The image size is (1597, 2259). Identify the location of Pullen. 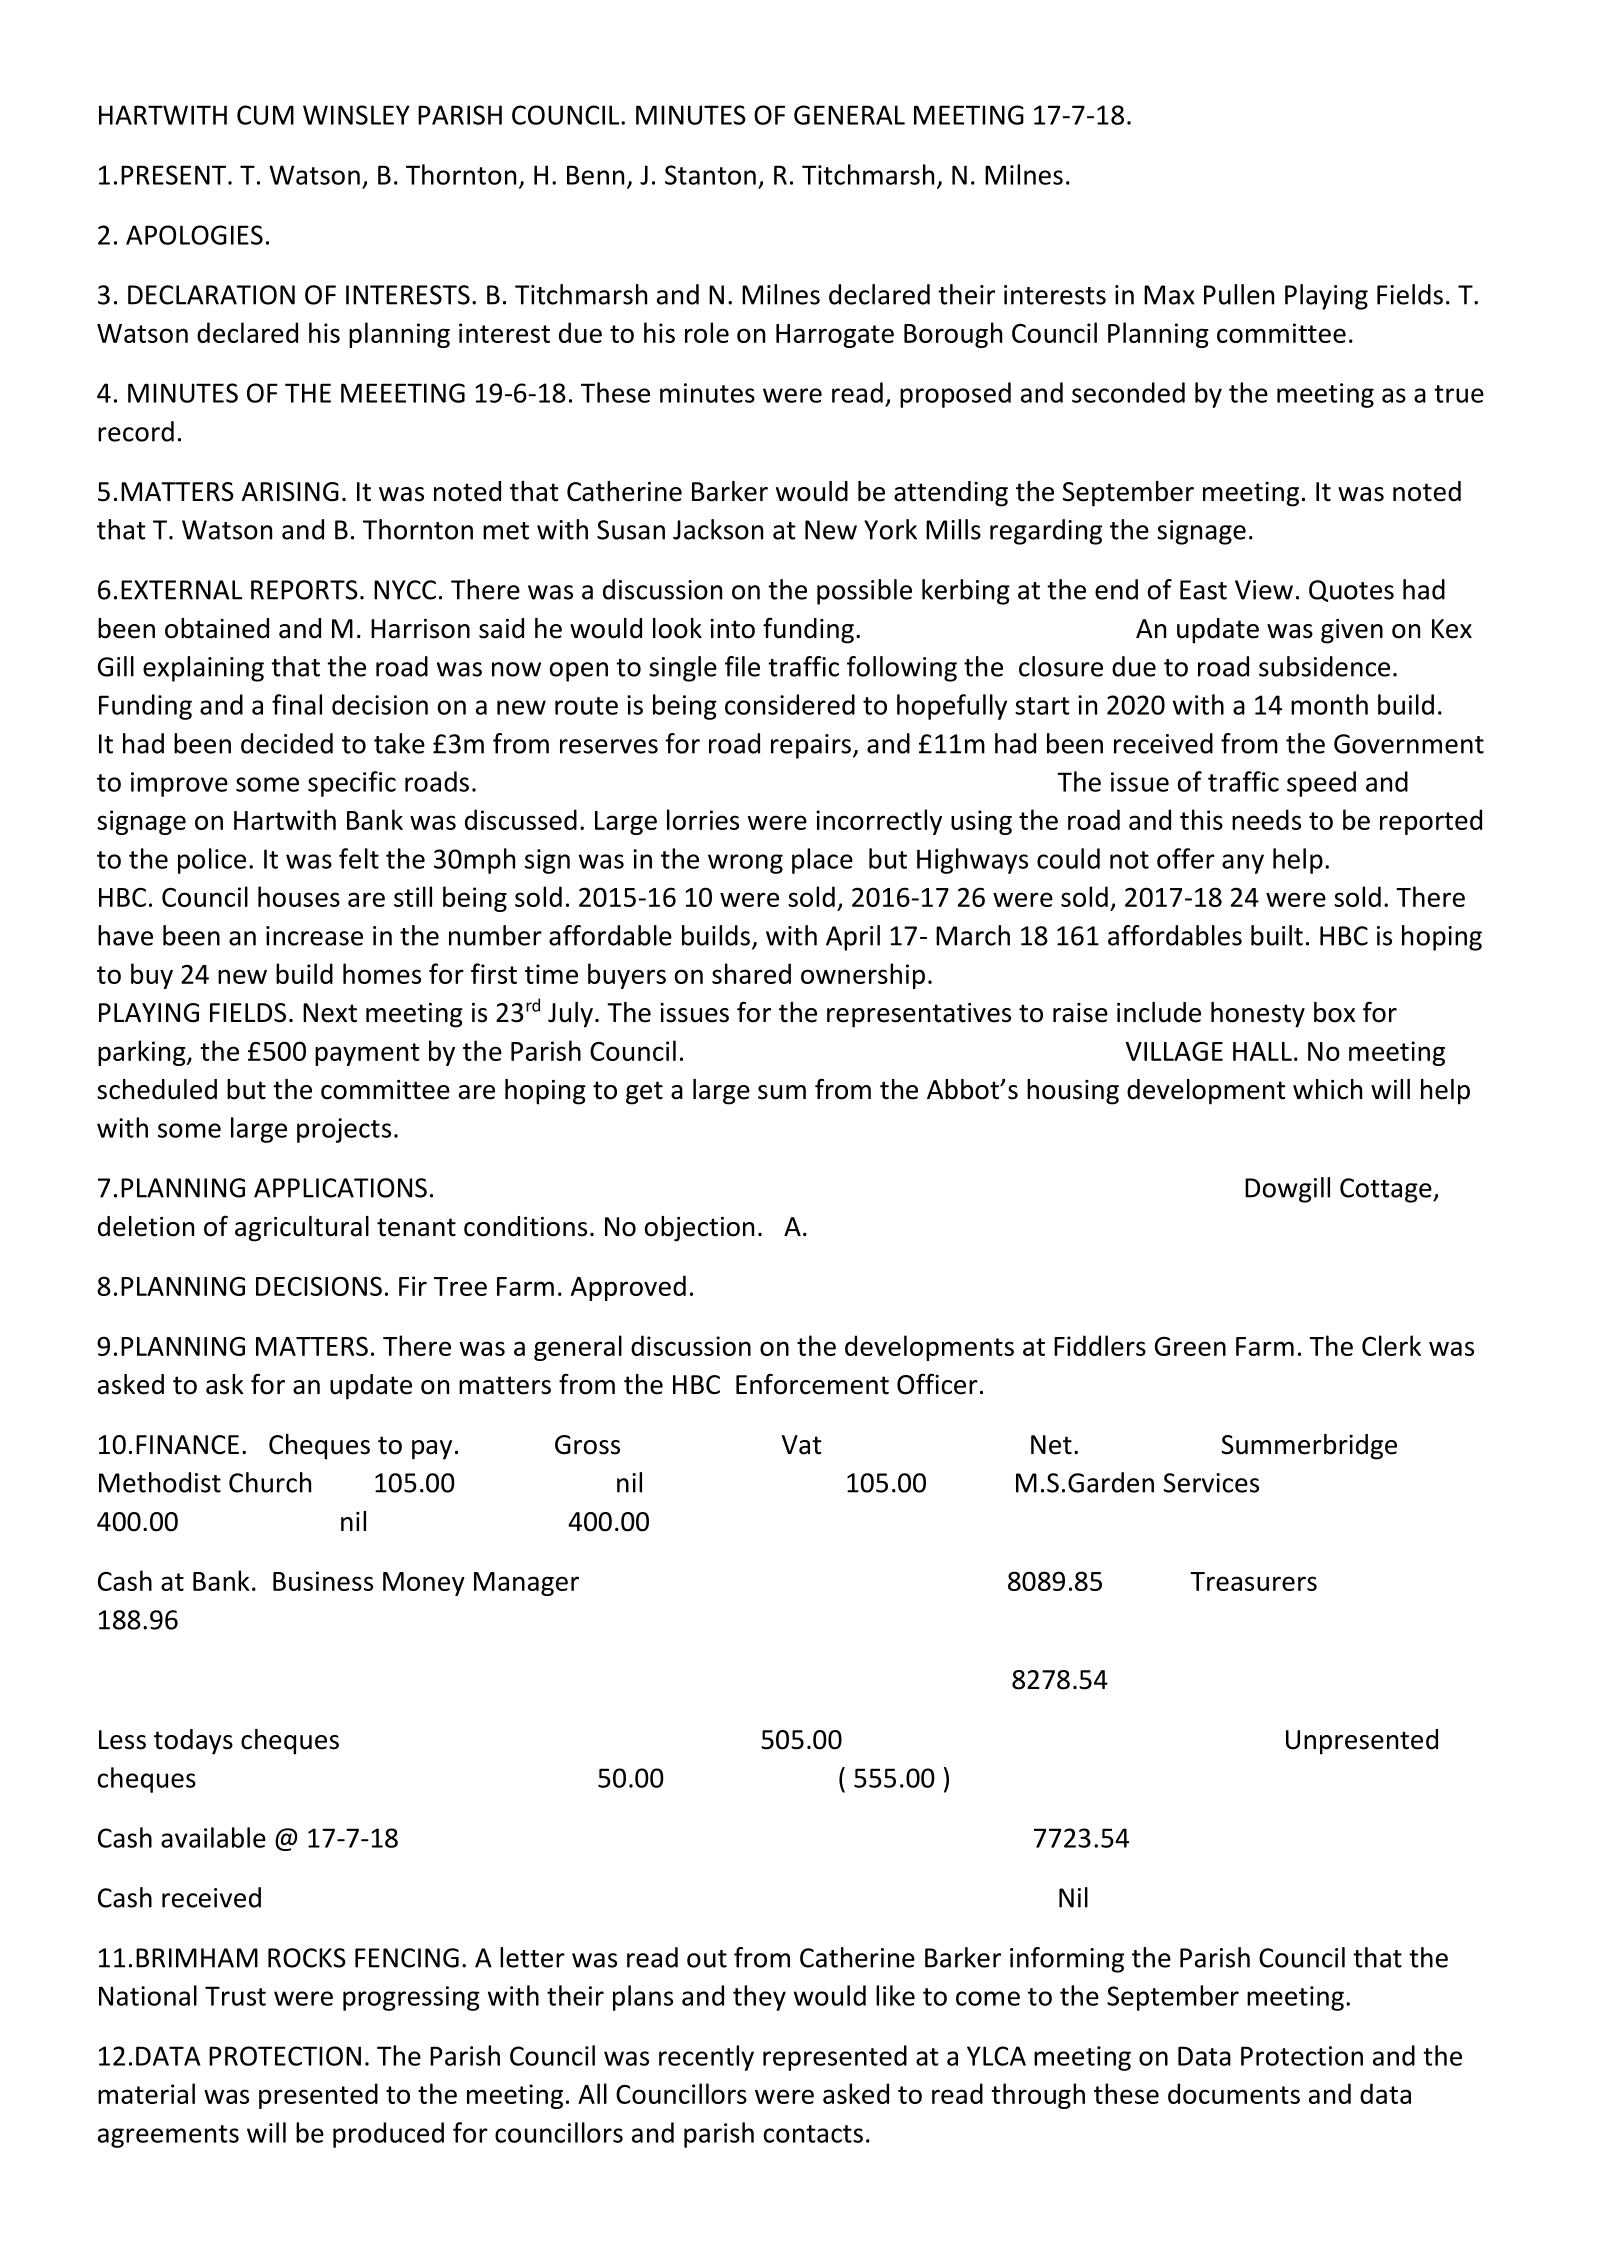
(1239, 294).
